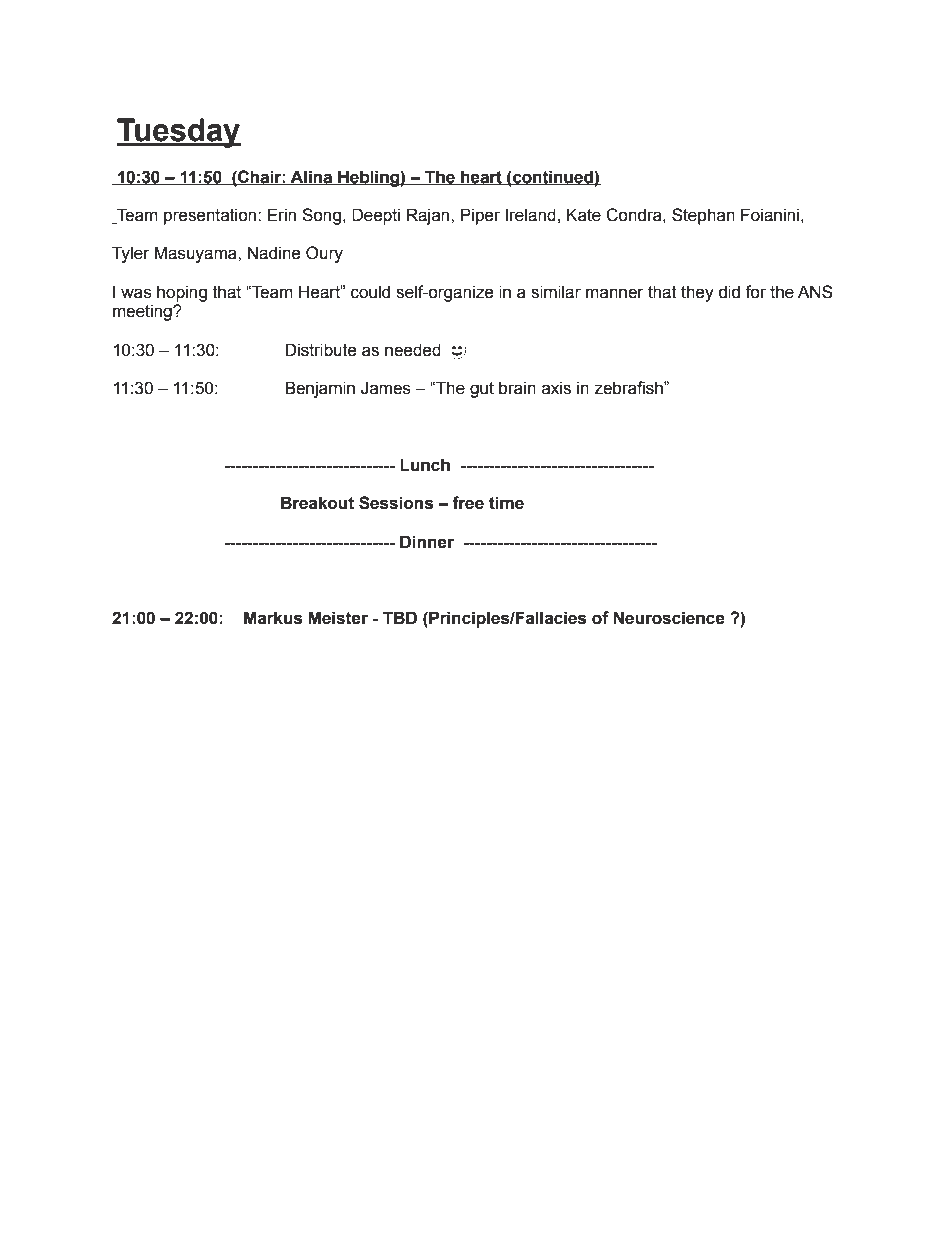 This screenshot has height=1233, width=952. Describe the element at coordinates (312, 177) in the screenshot. I see `Alina` at that location.
